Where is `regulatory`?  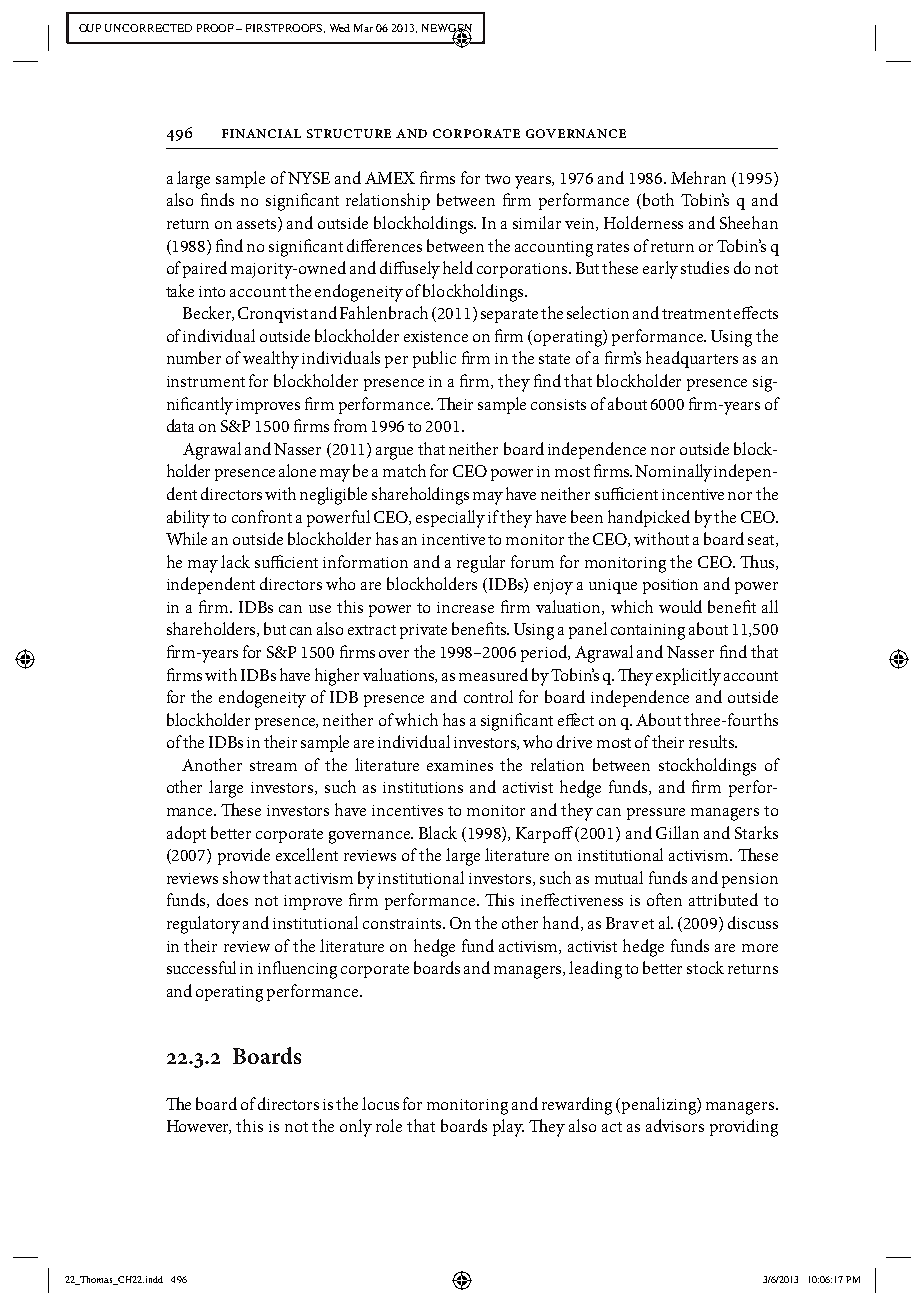
regulatory is located at coordinates (203, 925).
